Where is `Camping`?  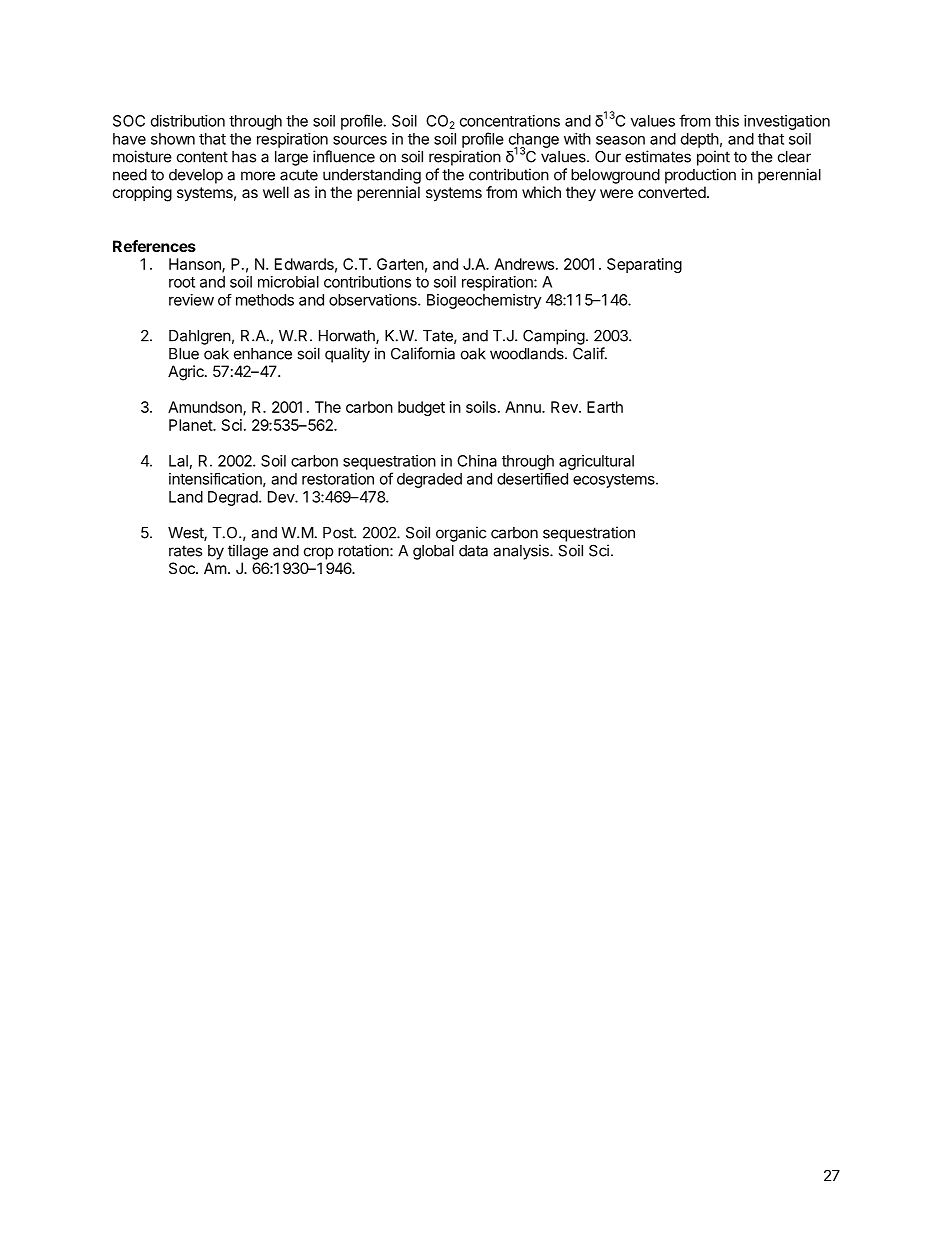 Camping is located at coordinates (554, 337).
